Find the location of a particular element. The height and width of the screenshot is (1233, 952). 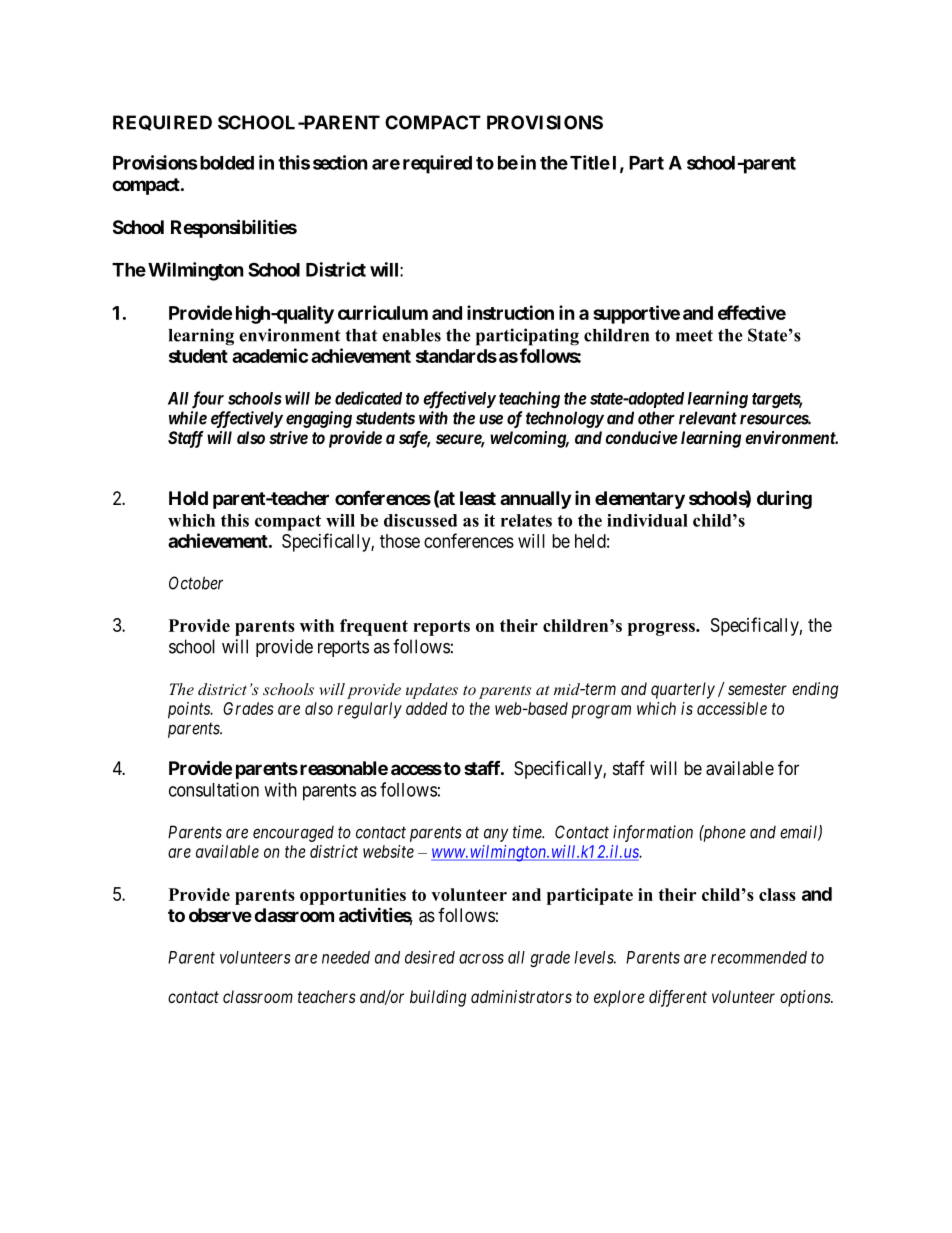

information is located at coordinates (653, 833).
